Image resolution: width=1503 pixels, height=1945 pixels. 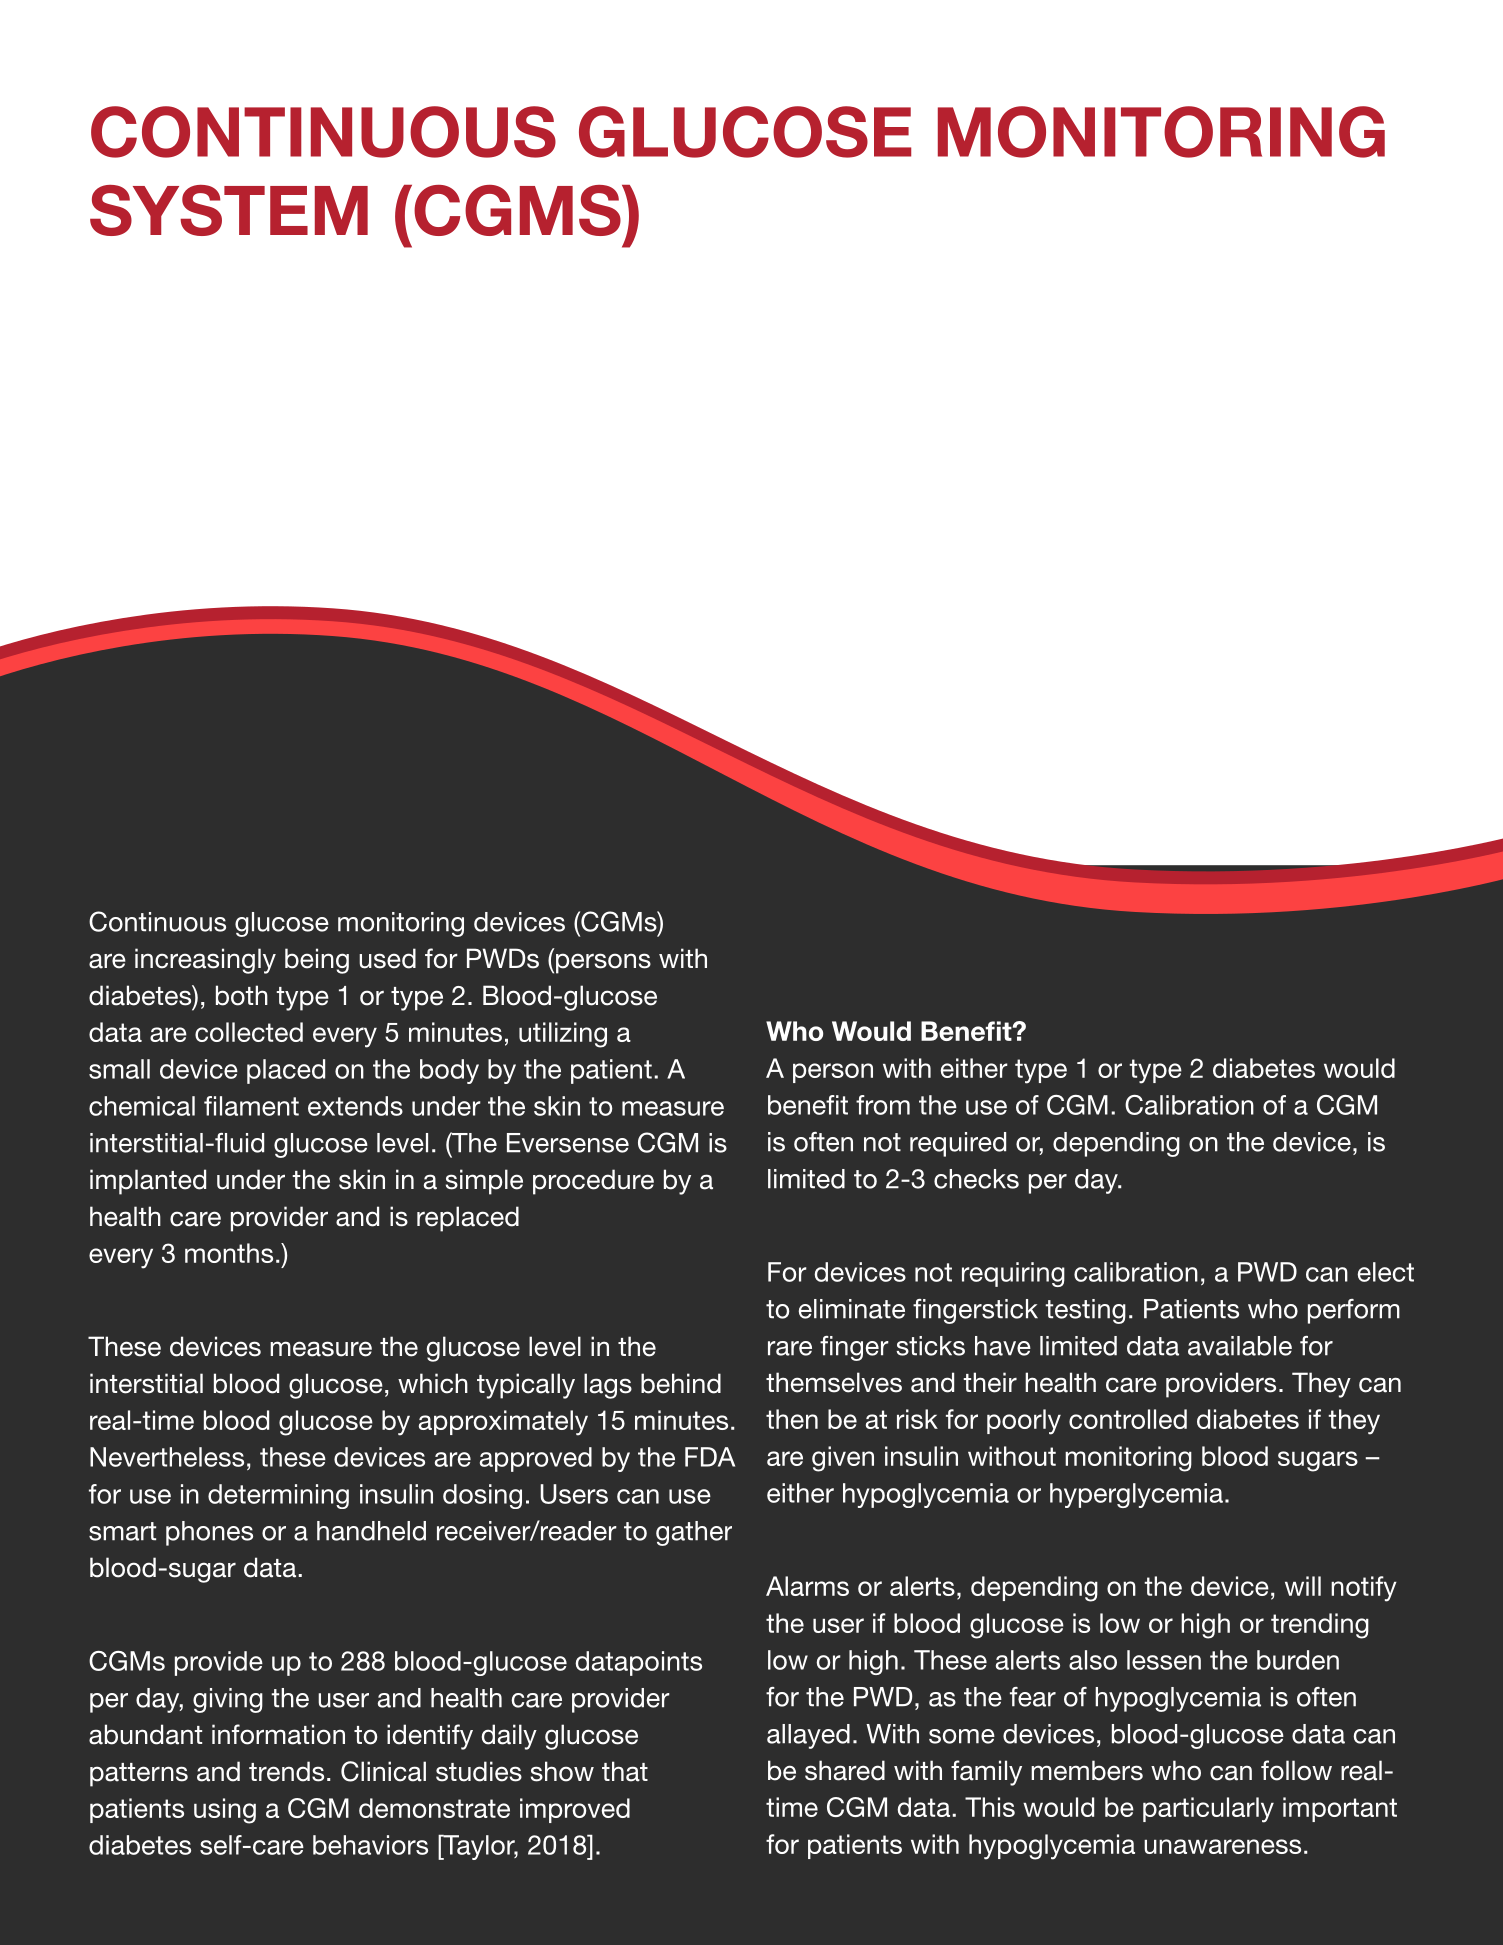 I want to click on SYSTEM, so click(x=229, y=210).
